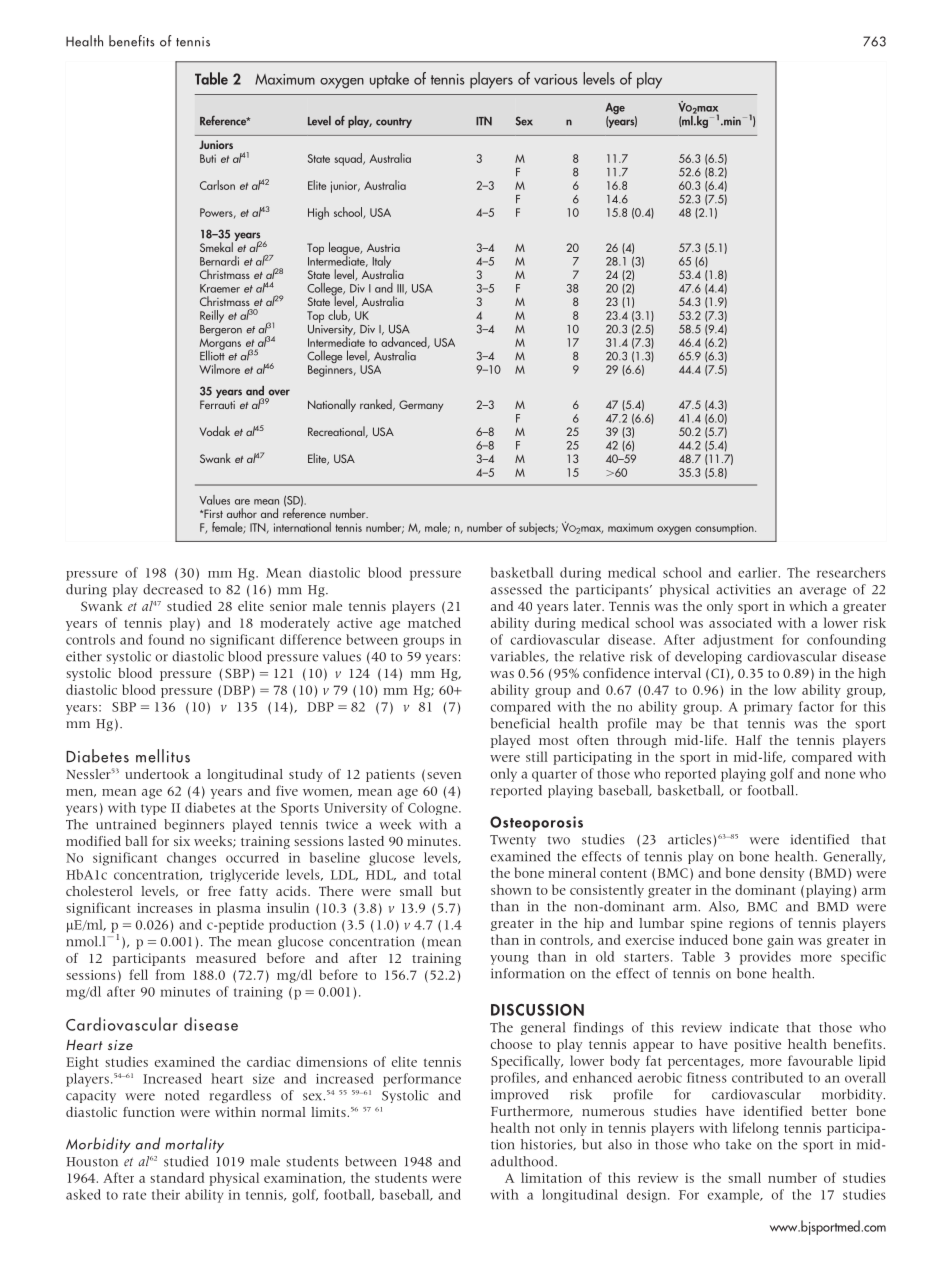  I want to click on Germany, so click(421, 406).
